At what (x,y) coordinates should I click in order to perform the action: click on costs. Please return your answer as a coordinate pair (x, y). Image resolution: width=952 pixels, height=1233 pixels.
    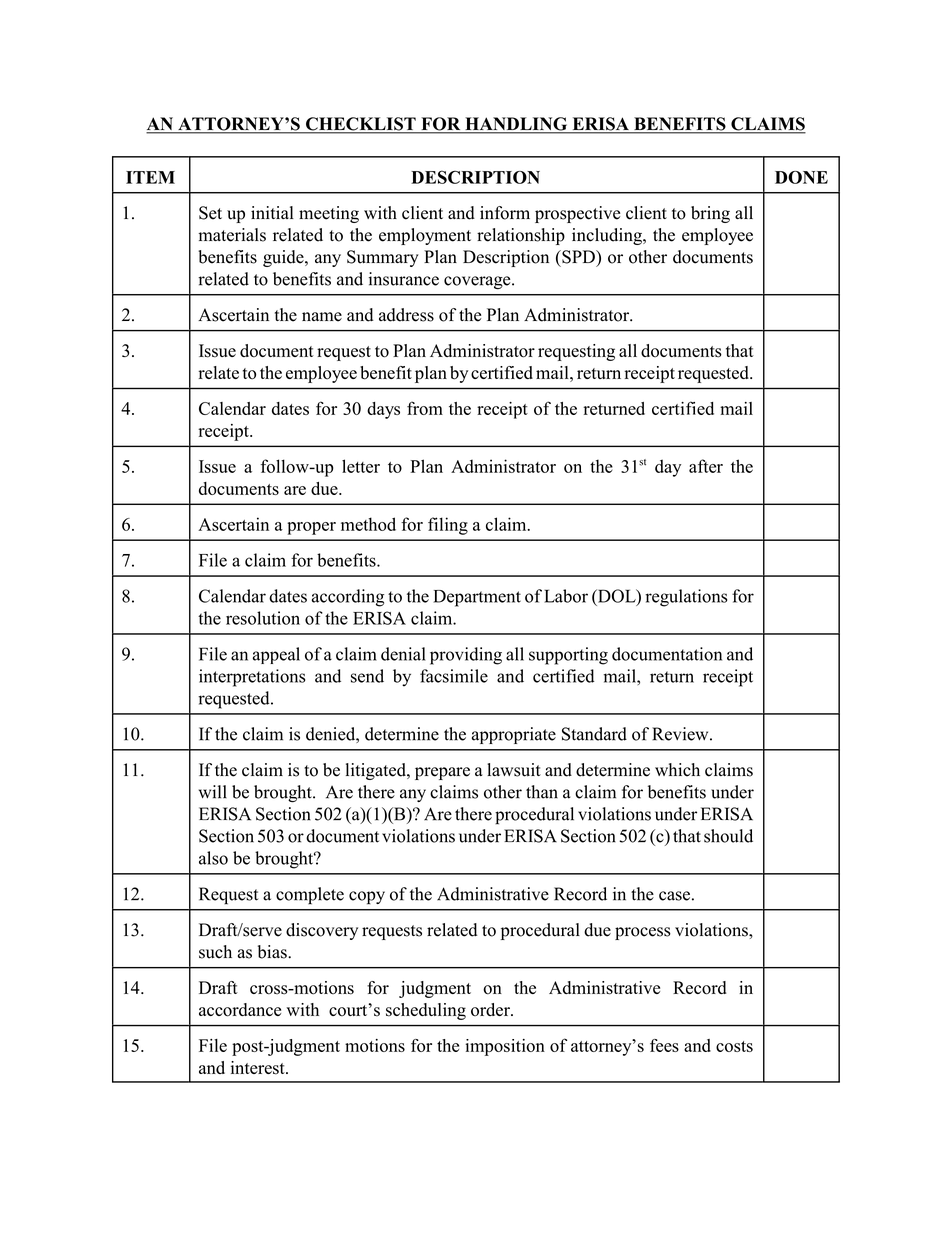
    Looking at the image, I should click on (734, 1046).
